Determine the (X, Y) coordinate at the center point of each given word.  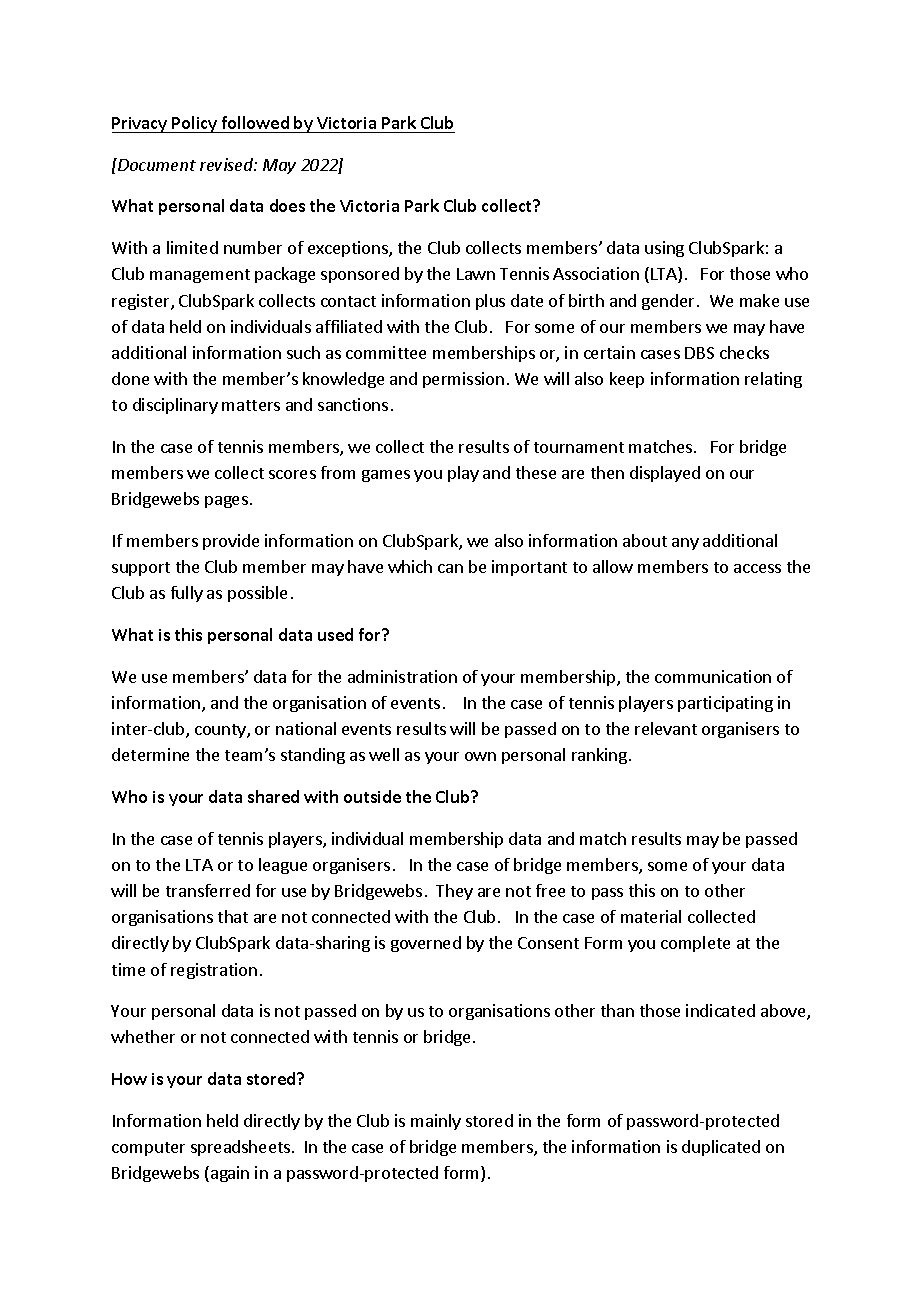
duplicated (721, 1148)
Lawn (476, 274)
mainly (436, 1122)
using (664, 249)
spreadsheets (242, 1148)
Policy (195, 124)
